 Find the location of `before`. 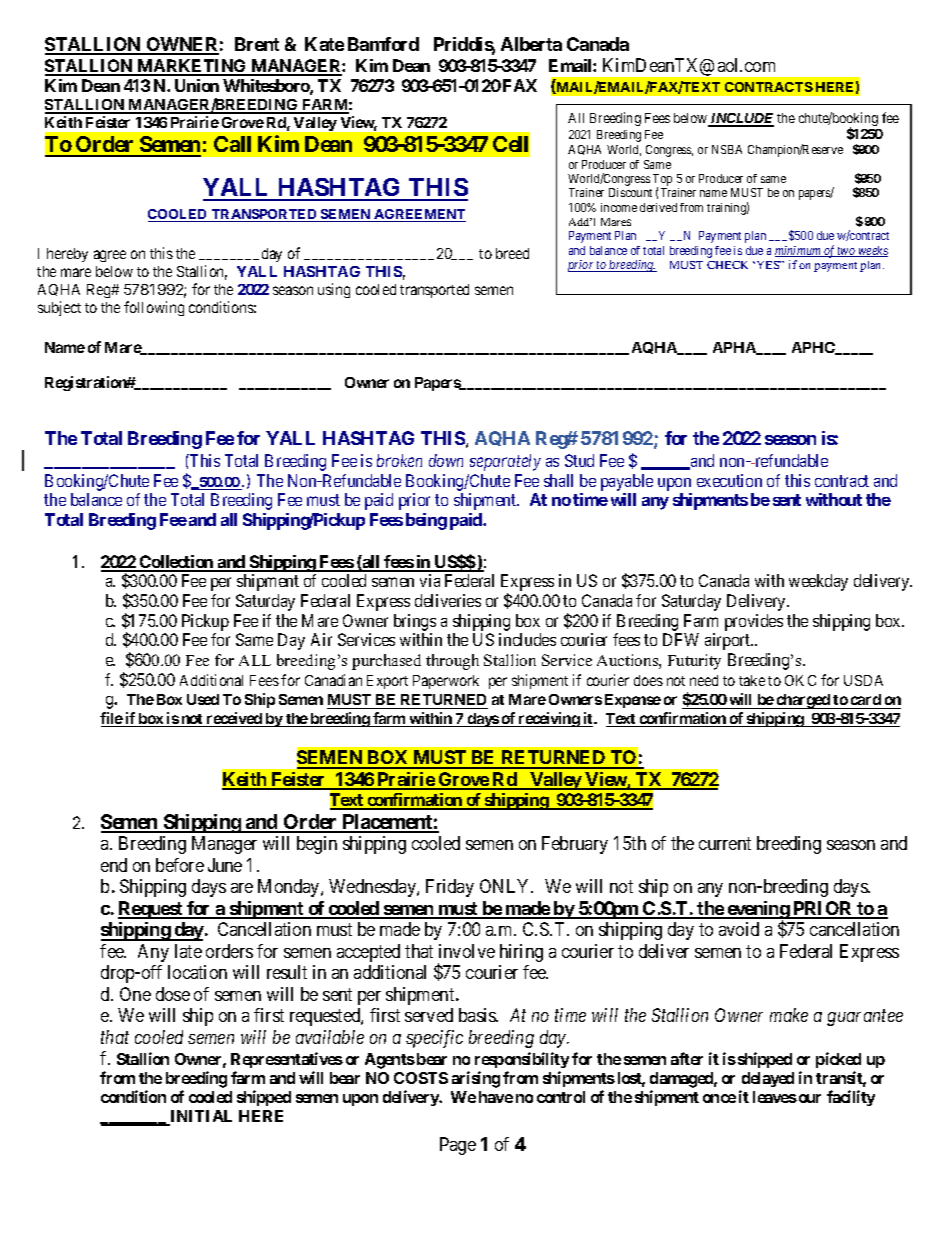

before is located at coordinates (180, 865).
